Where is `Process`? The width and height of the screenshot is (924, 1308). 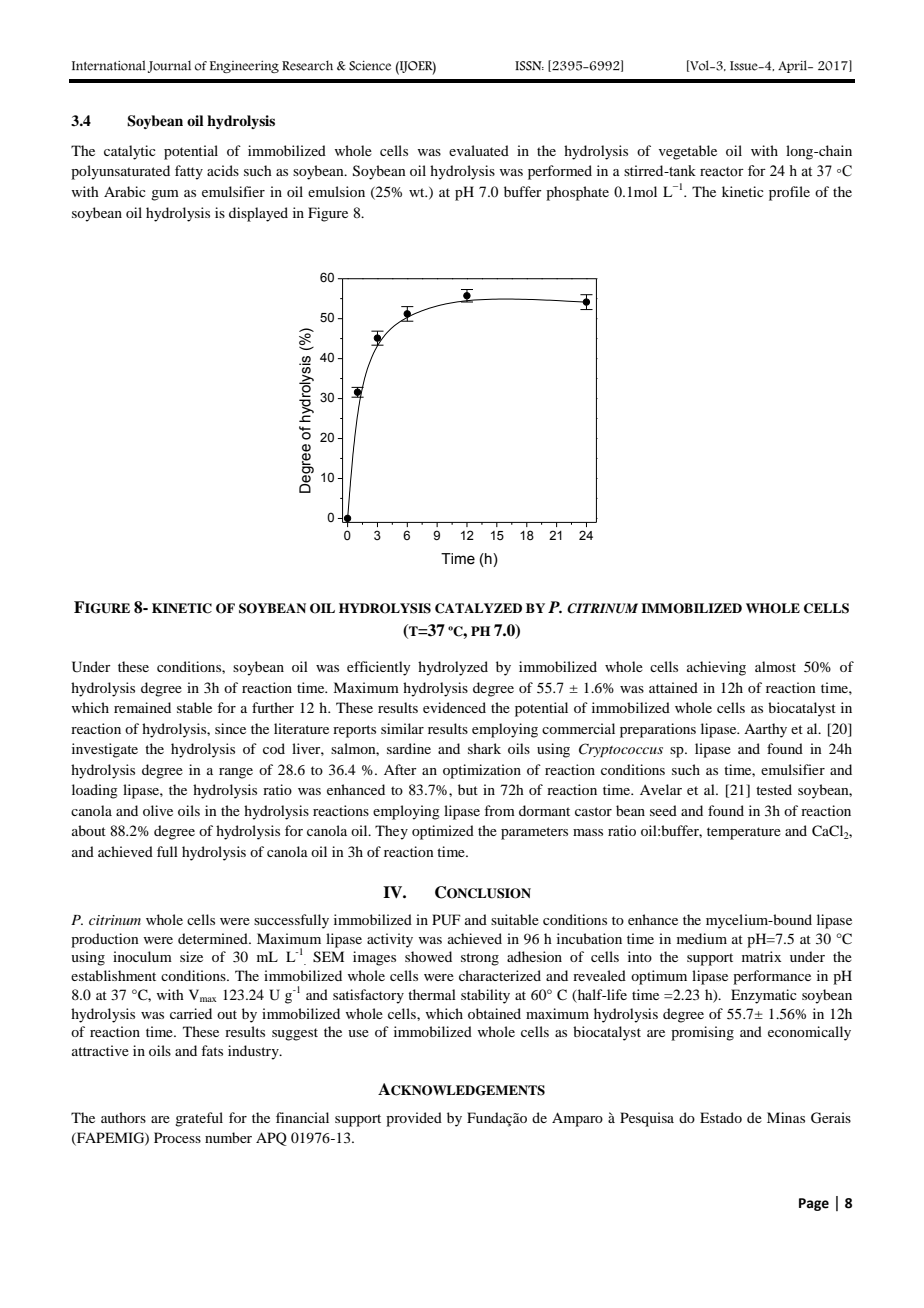
Process is located at coordinates (177, 1137).
